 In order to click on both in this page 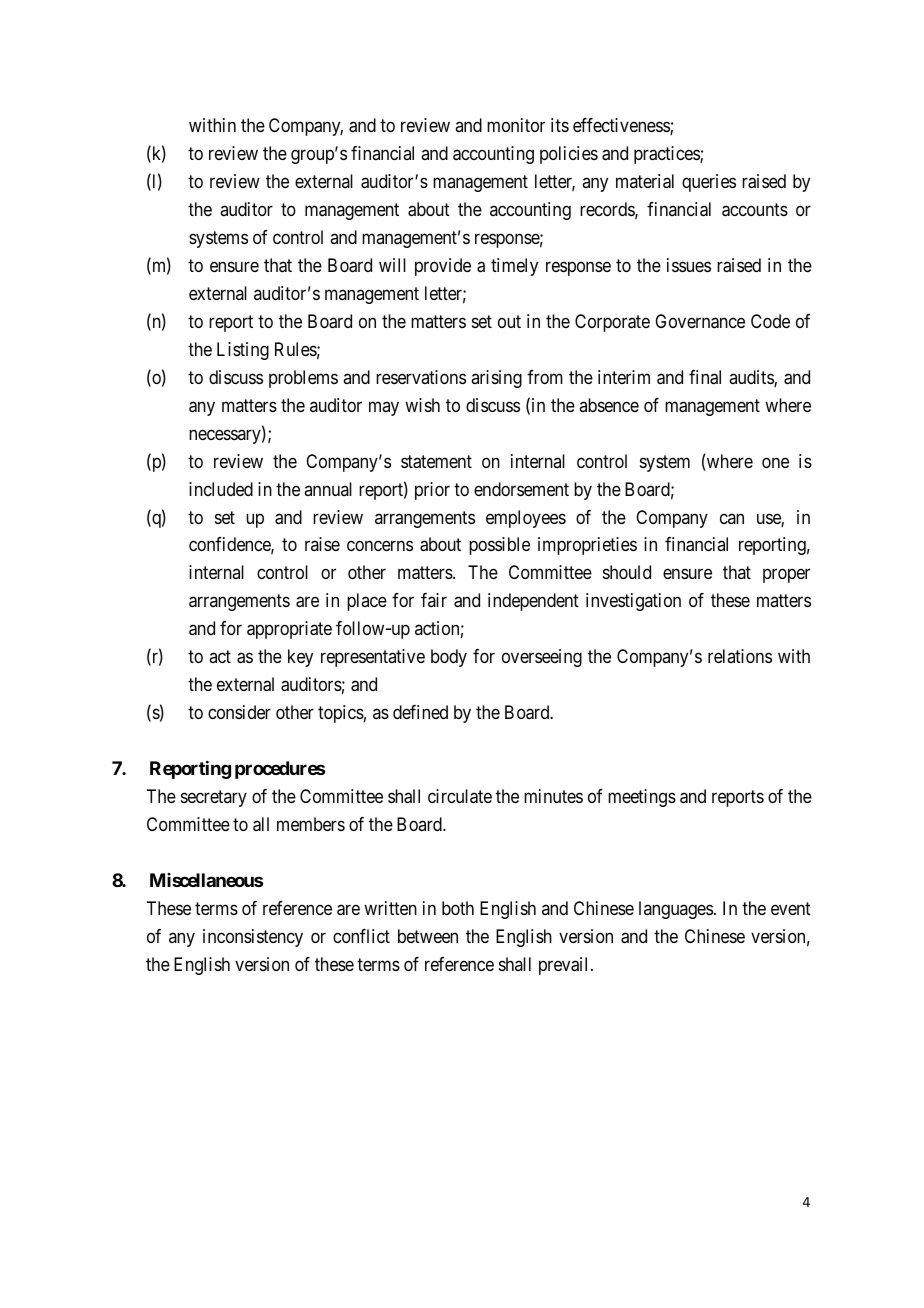, I will do `click(458, 908)`.
